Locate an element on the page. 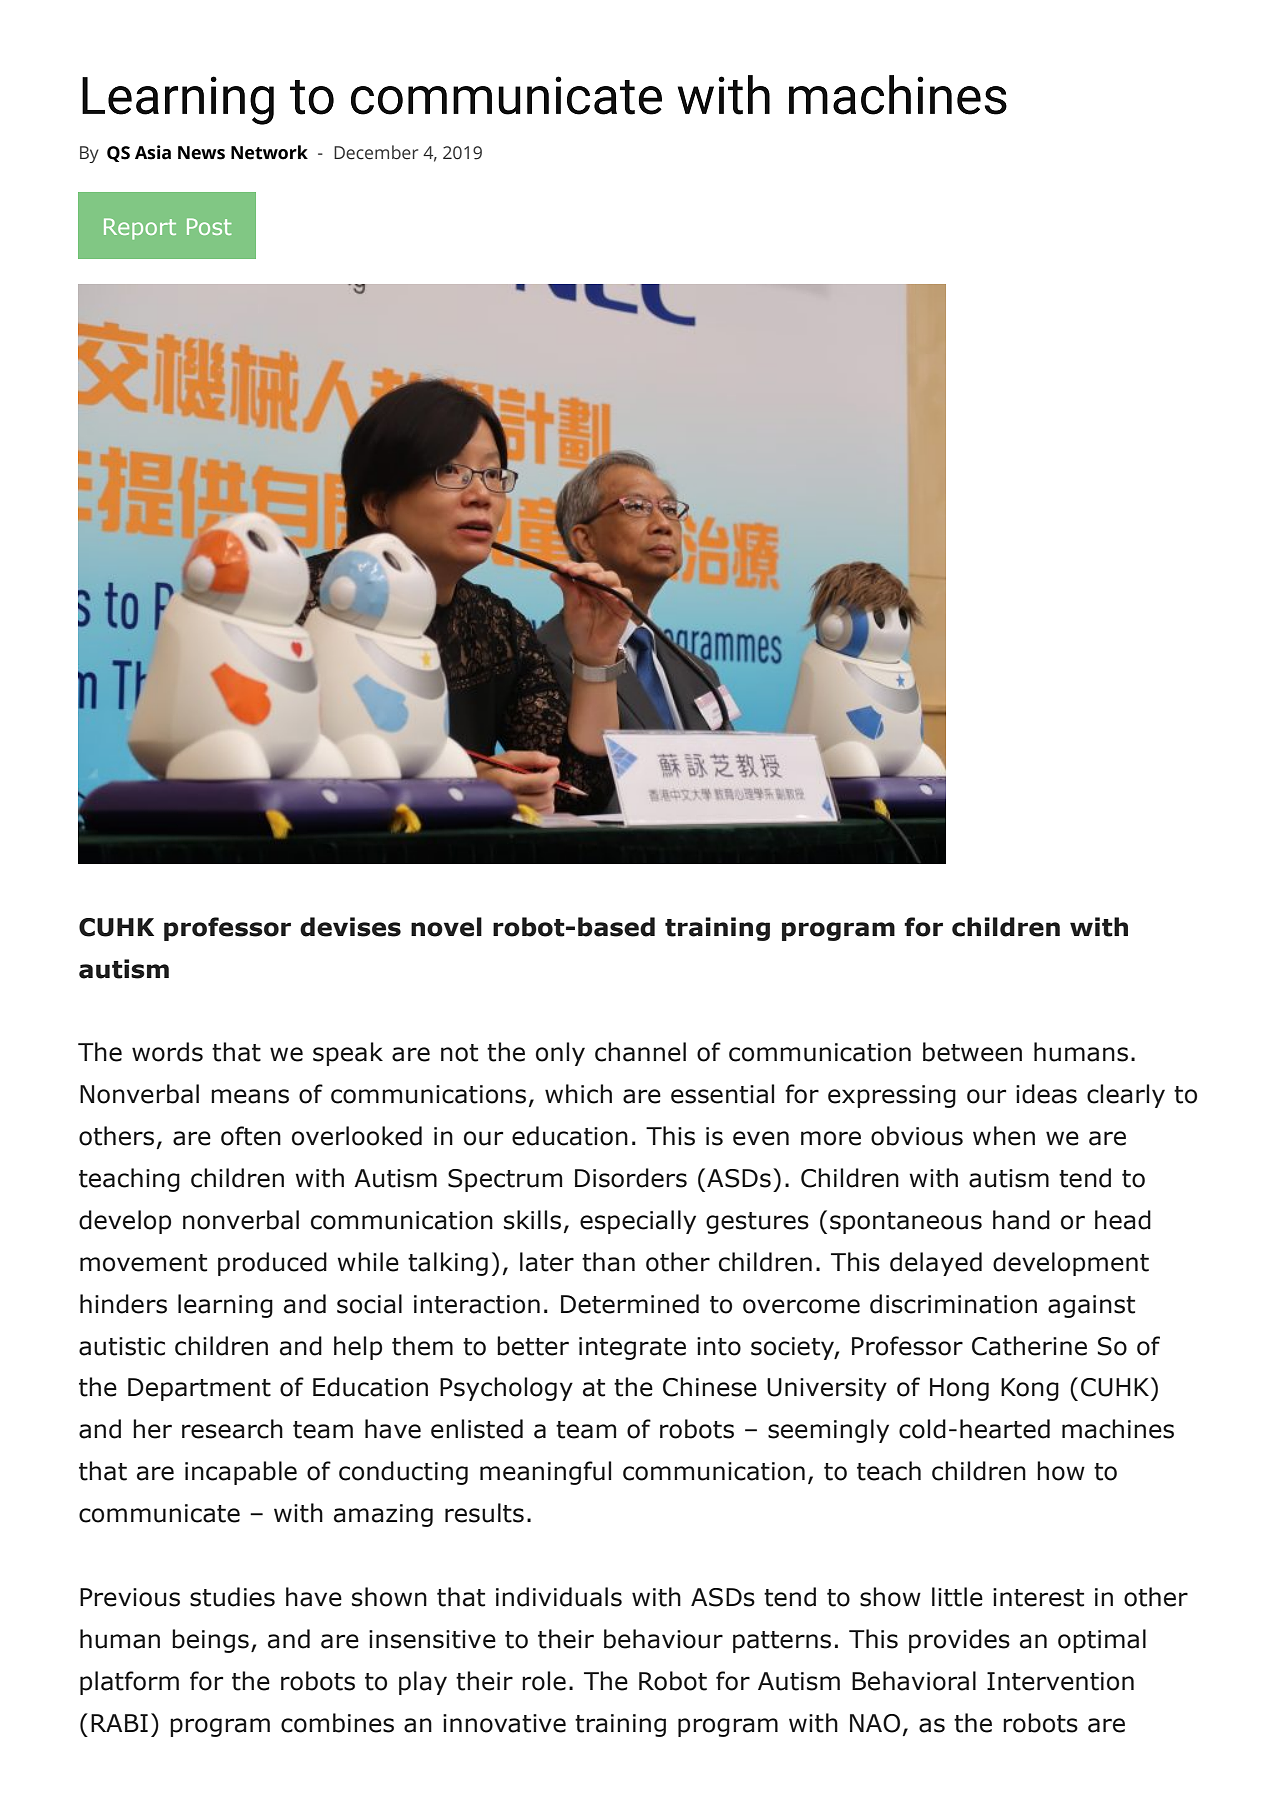 The height and width of the page is (1808, 1278). behaviour is located at coordinates (663, 1639).
